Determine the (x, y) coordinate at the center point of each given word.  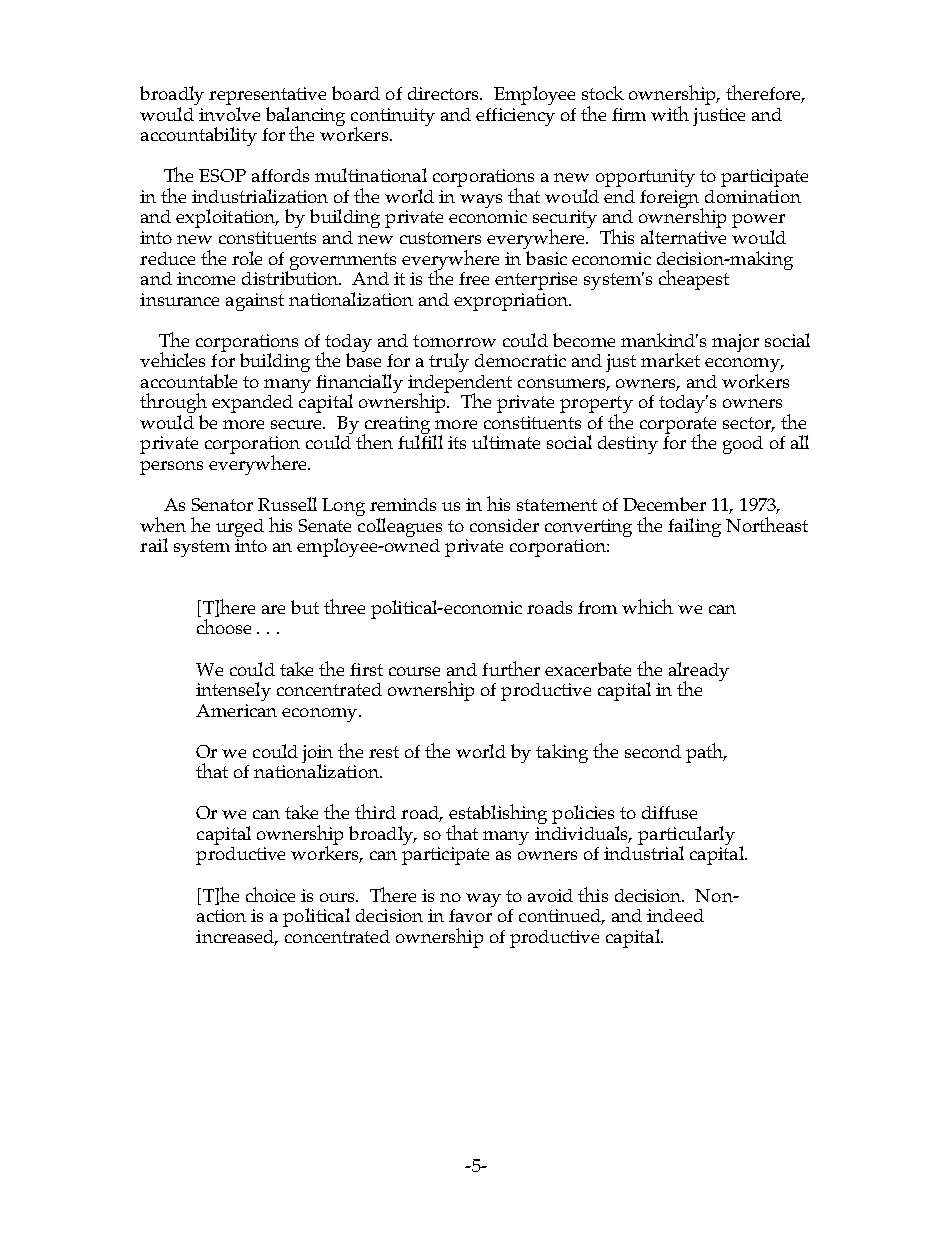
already (699, 672)
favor (471, 914)
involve (229, 114)
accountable (189, 381)
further (511, 668)
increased (236, 937)
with (670, 113)
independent (460, 385)
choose (224, 626)
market (670, 360)
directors (444, 93)
